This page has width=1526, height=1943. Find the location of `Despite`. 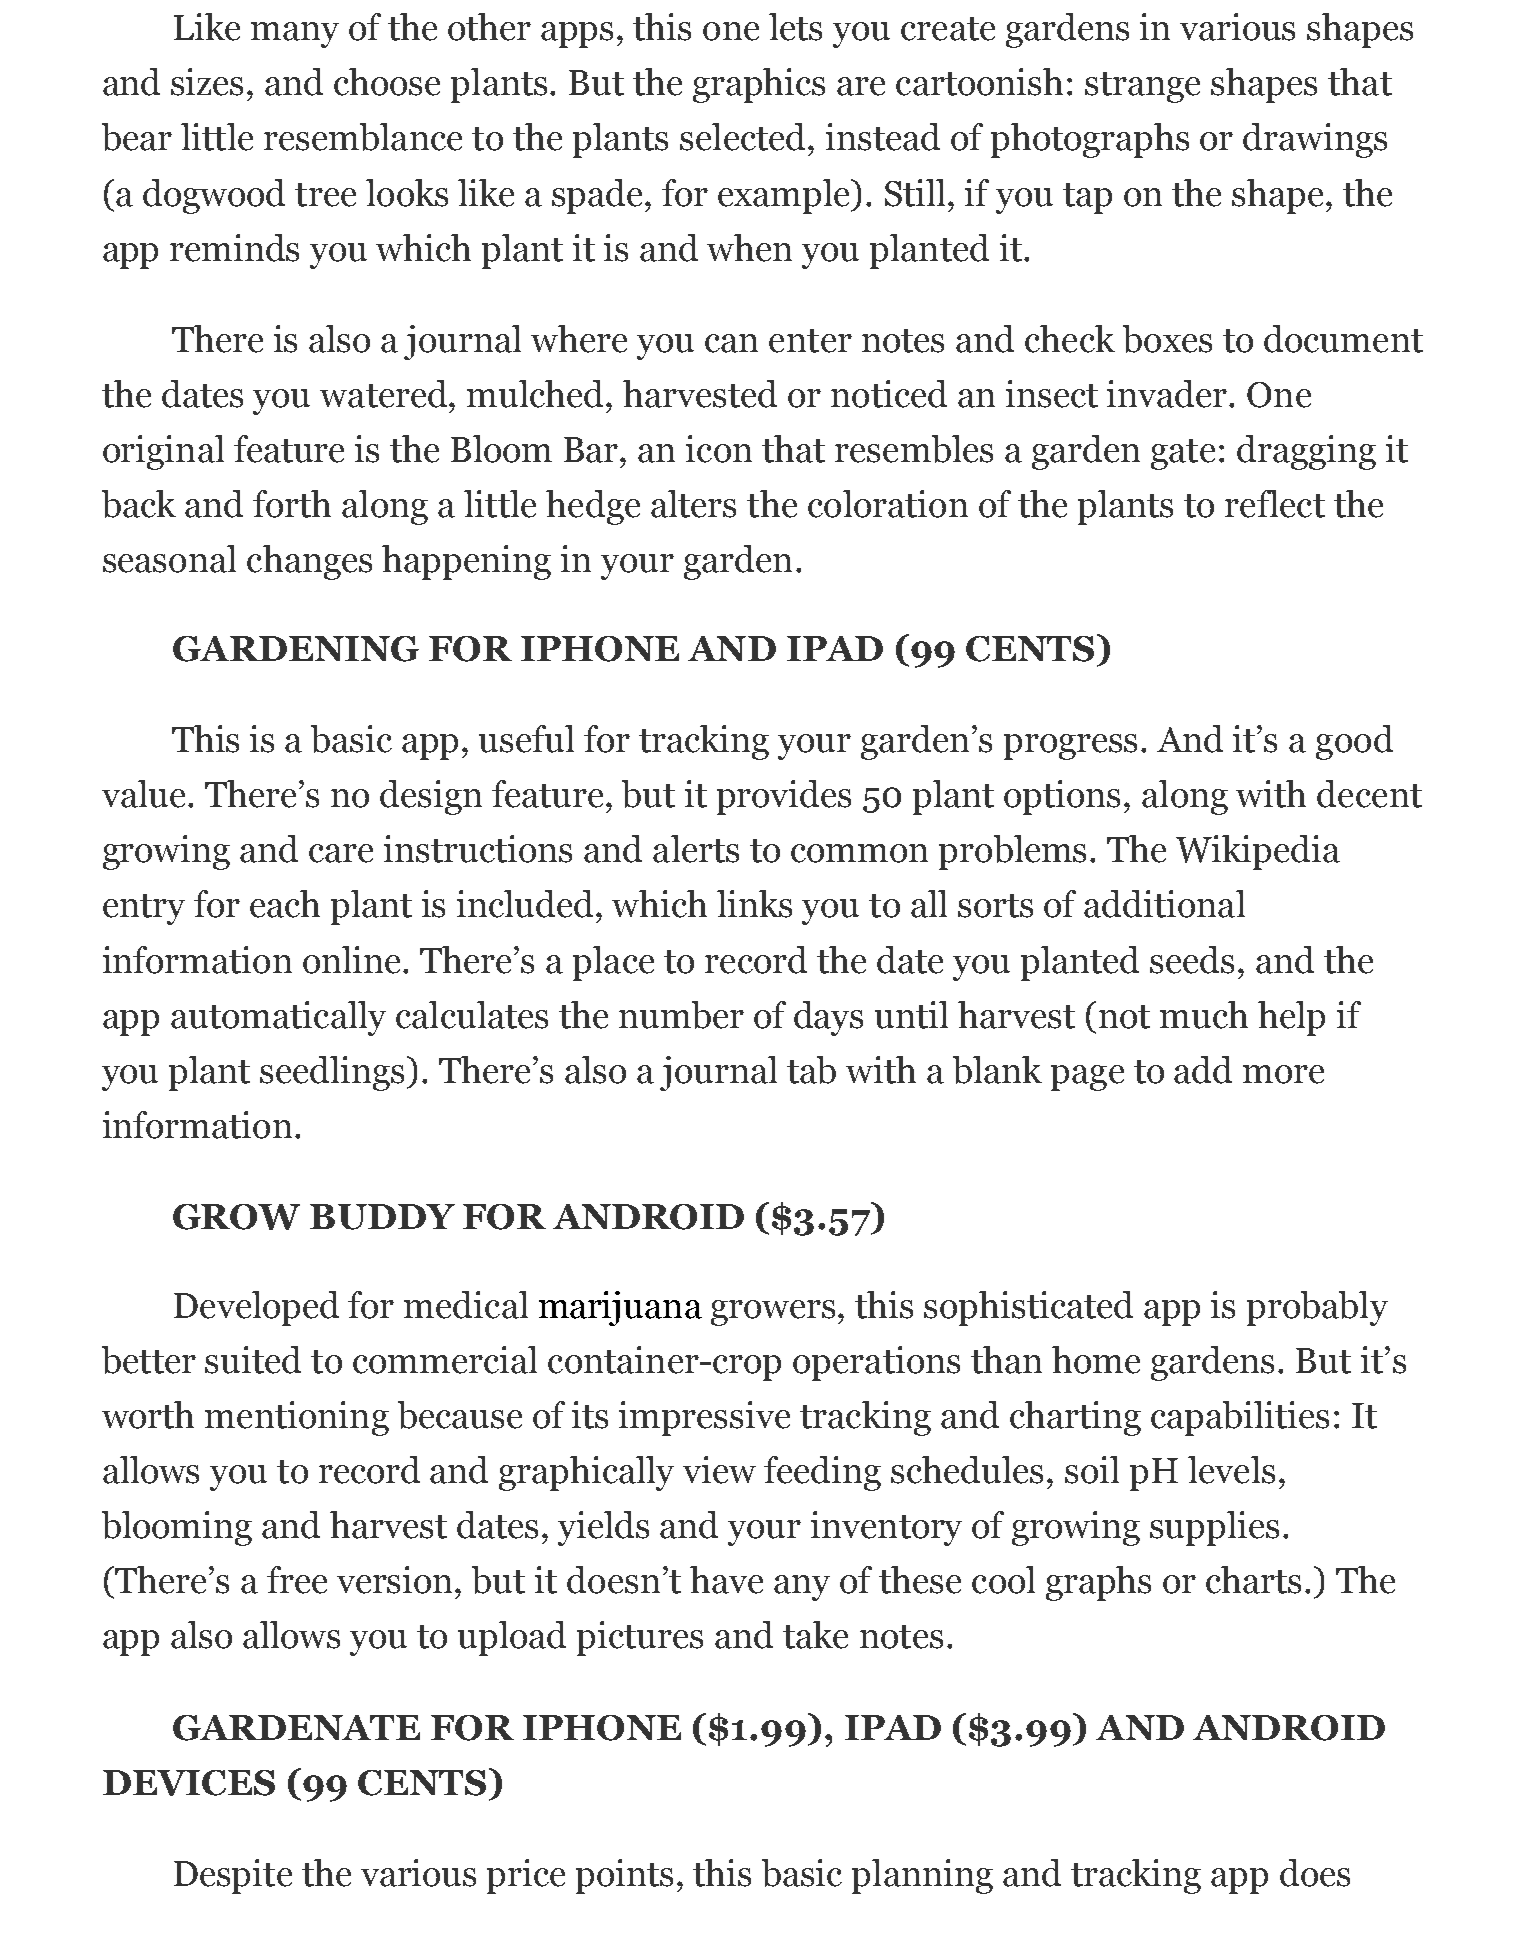

Despite is located at coordinates (233, 1876).
